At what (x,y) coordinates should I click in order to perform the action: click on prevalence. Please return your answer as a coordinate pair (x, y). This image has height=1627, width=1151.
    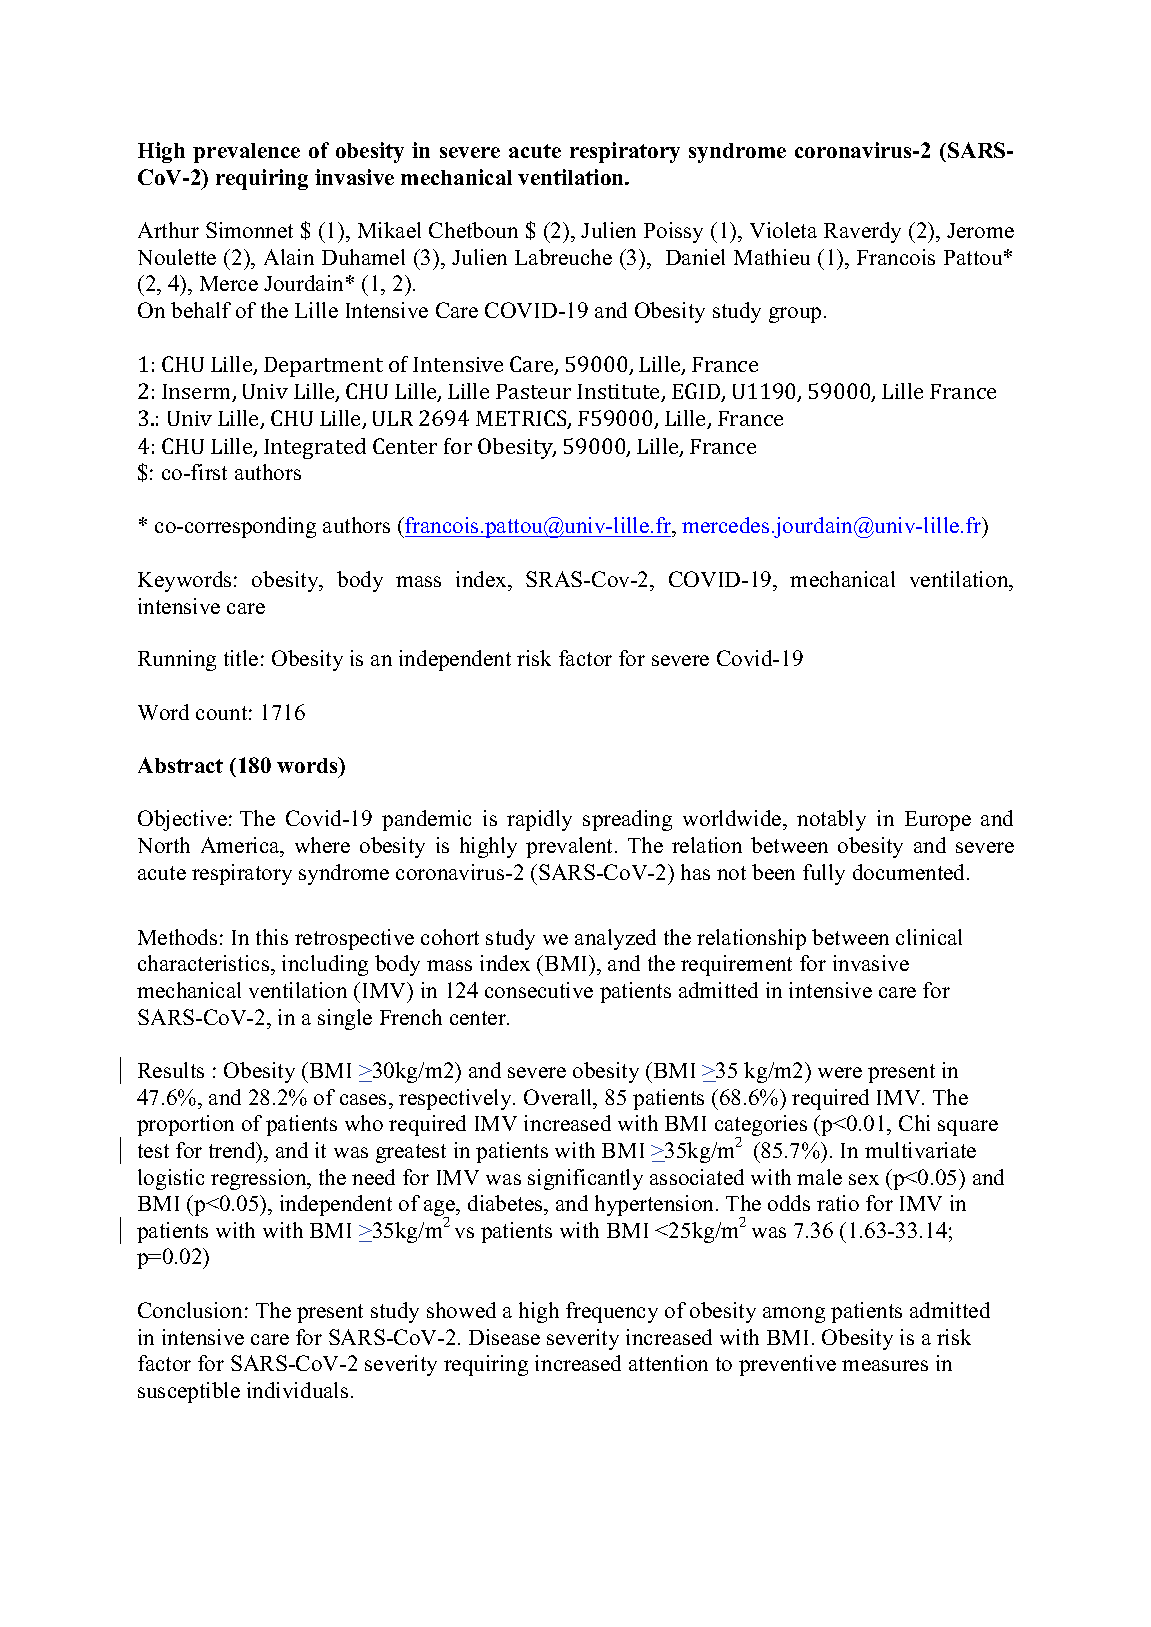
    Looking at the image, I should click on (246, 153).
